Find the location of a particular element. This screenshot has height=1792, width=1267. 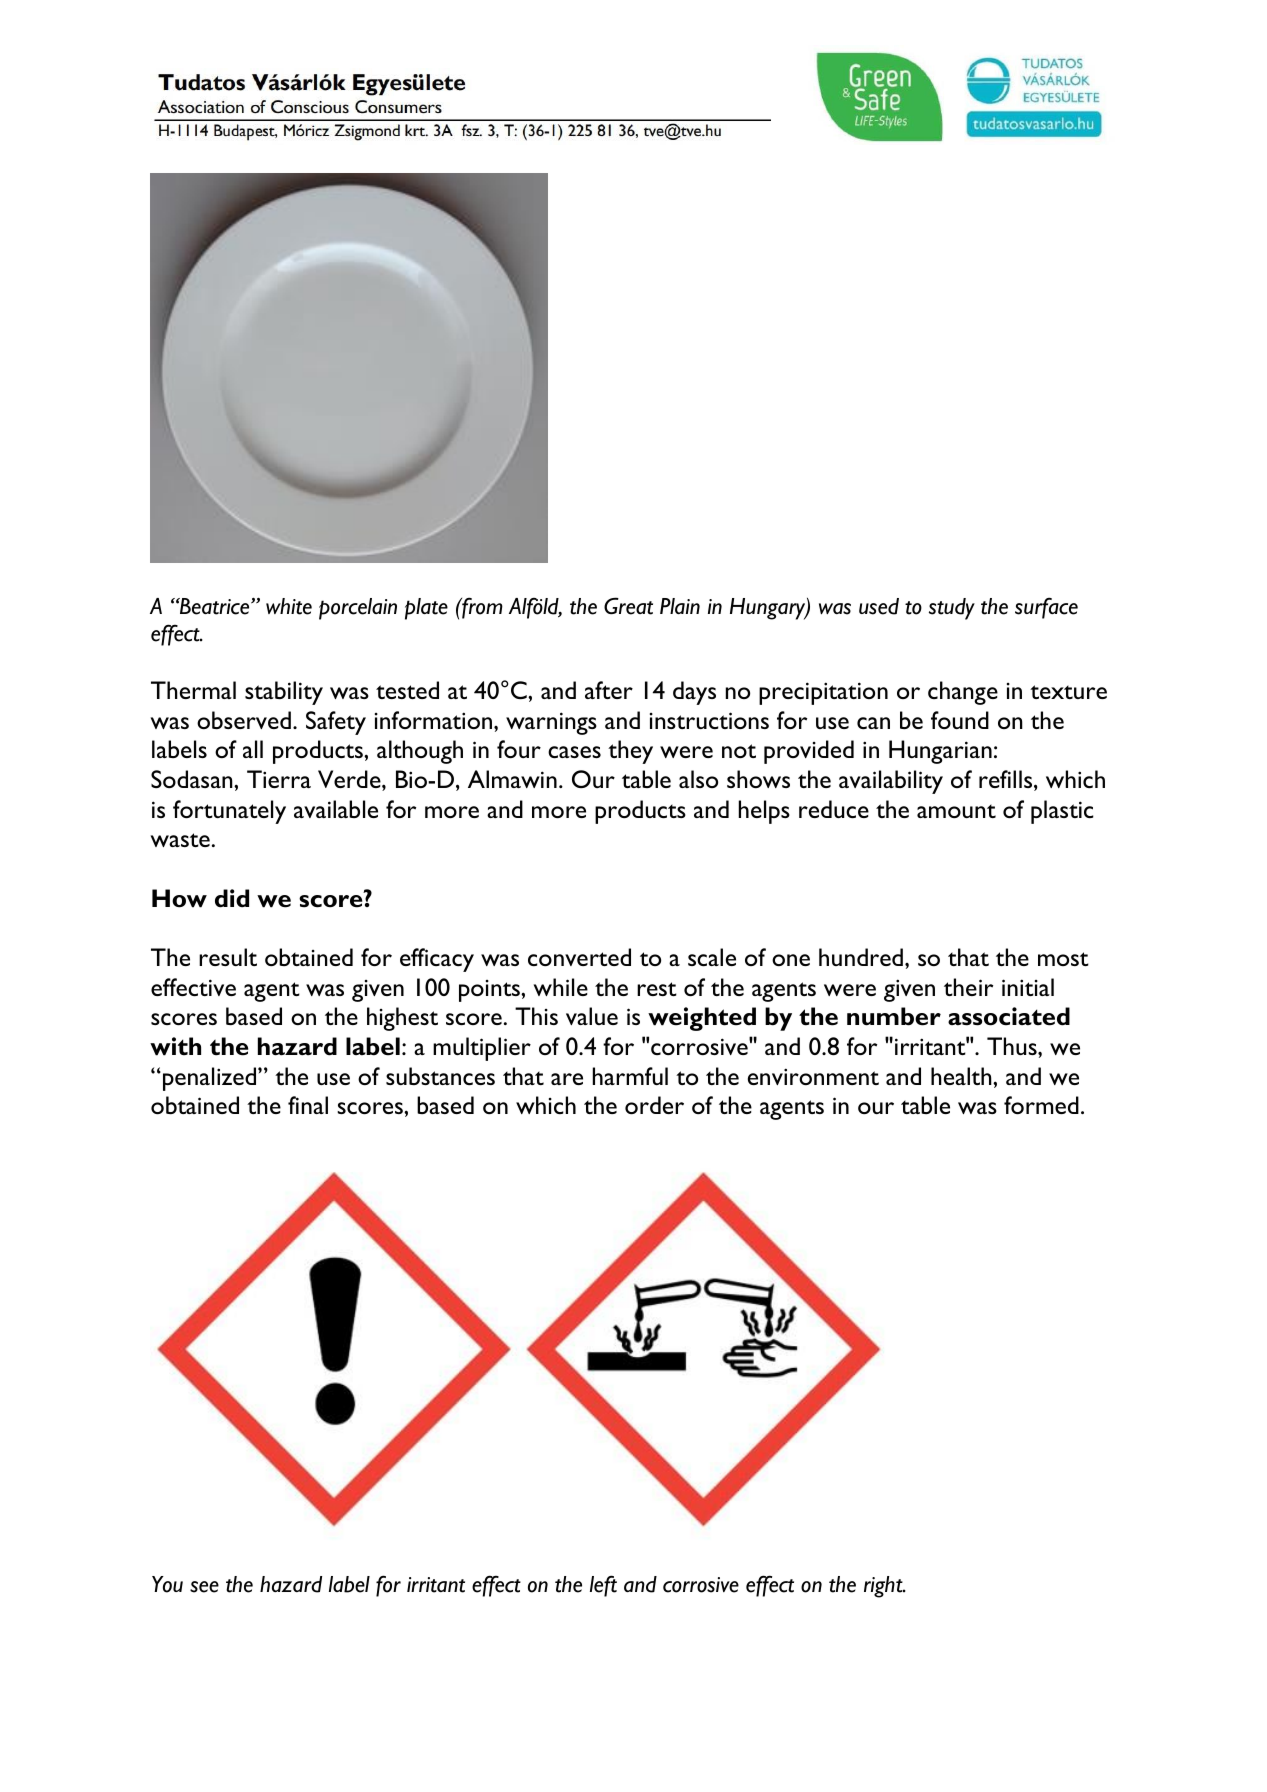

final is located at coordinates (308, 1105).
